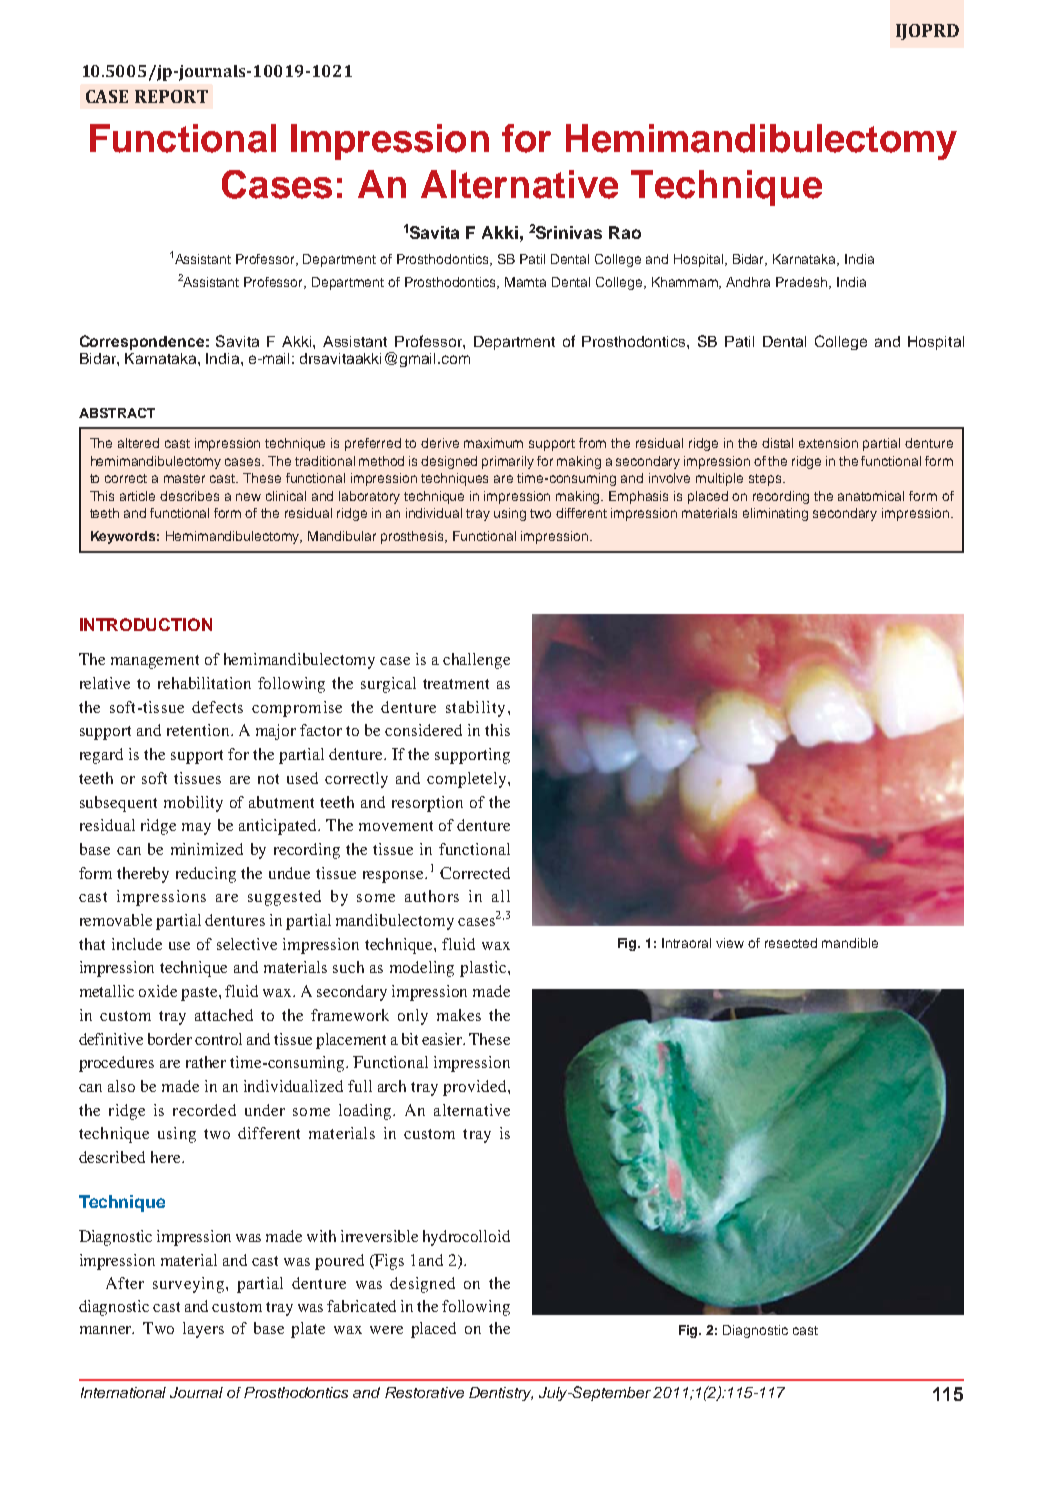  What do you see at coordinates (791, 943) in the screenshot?
I see `resected` at bounding box center [791, 943].
